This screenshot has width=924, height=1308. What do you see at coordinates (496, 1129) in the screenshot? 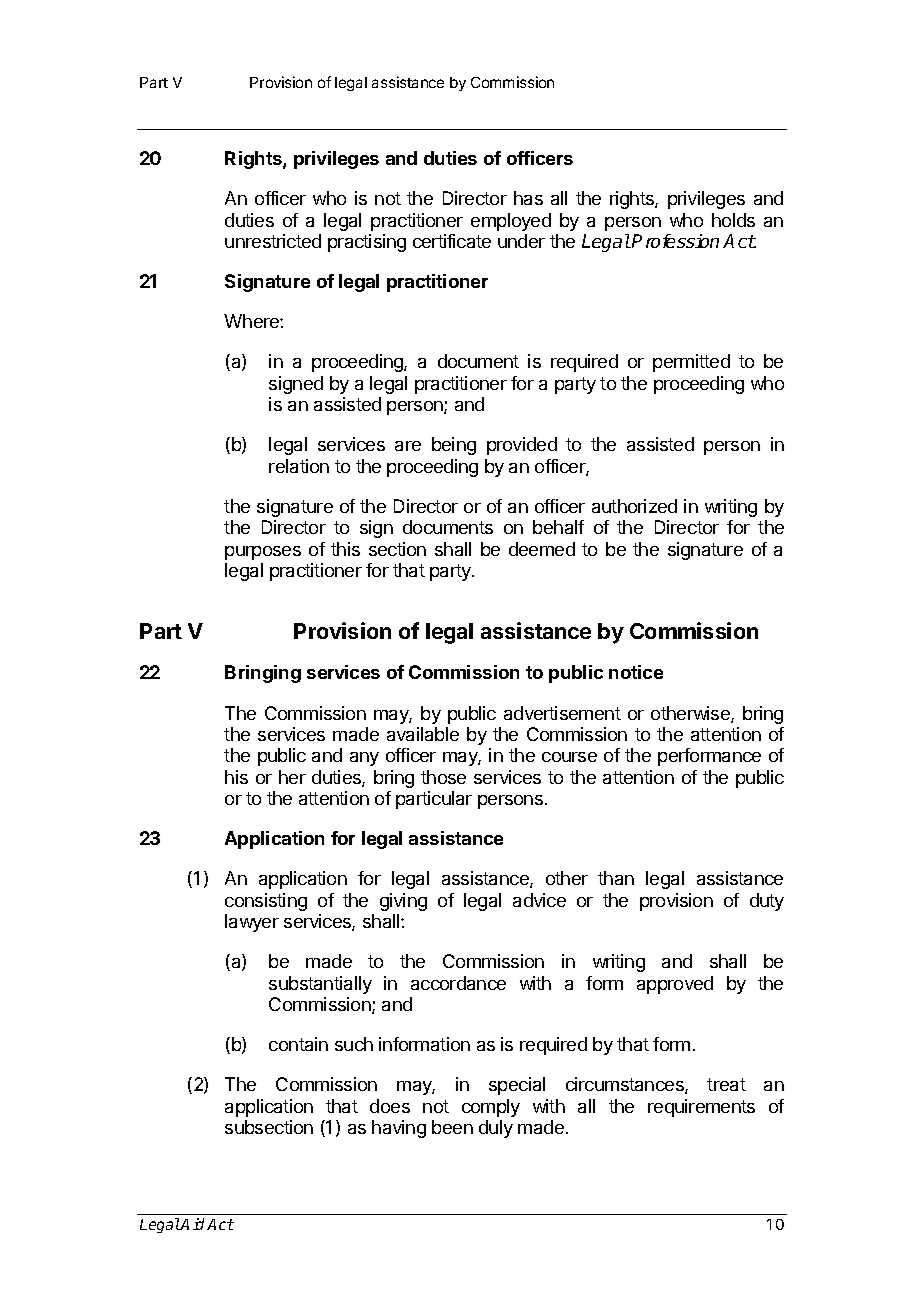
I see `duly` at bounding box center [496, 1129].
